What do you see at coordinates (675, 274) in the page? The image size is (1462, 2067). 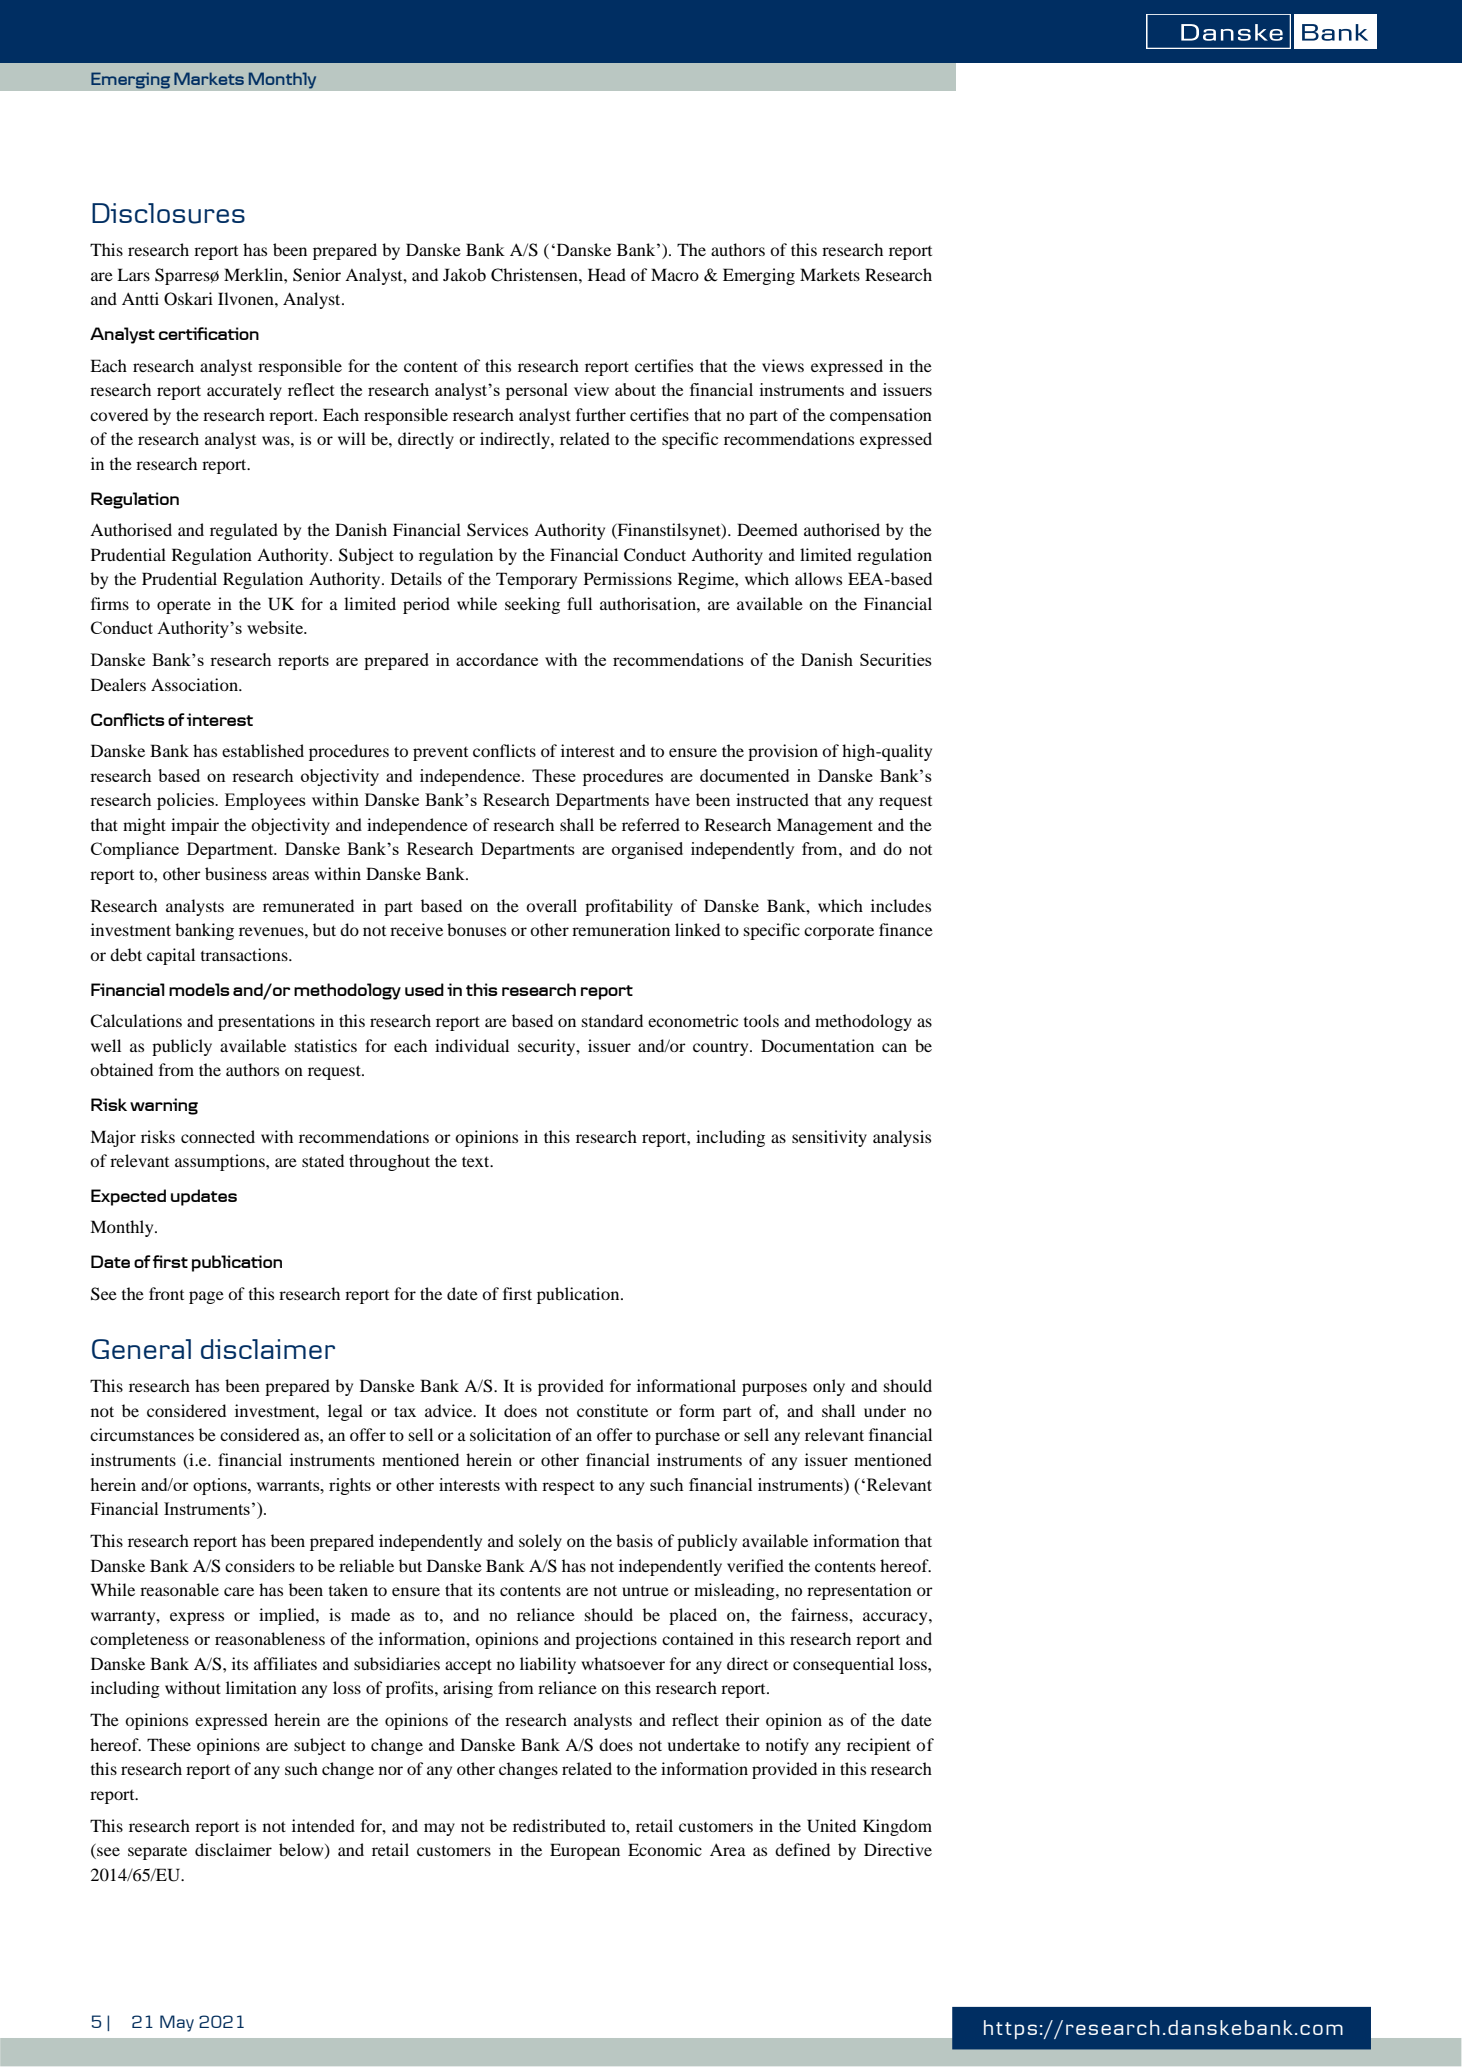 I see `Macro` at bounding box center [675, 274].
